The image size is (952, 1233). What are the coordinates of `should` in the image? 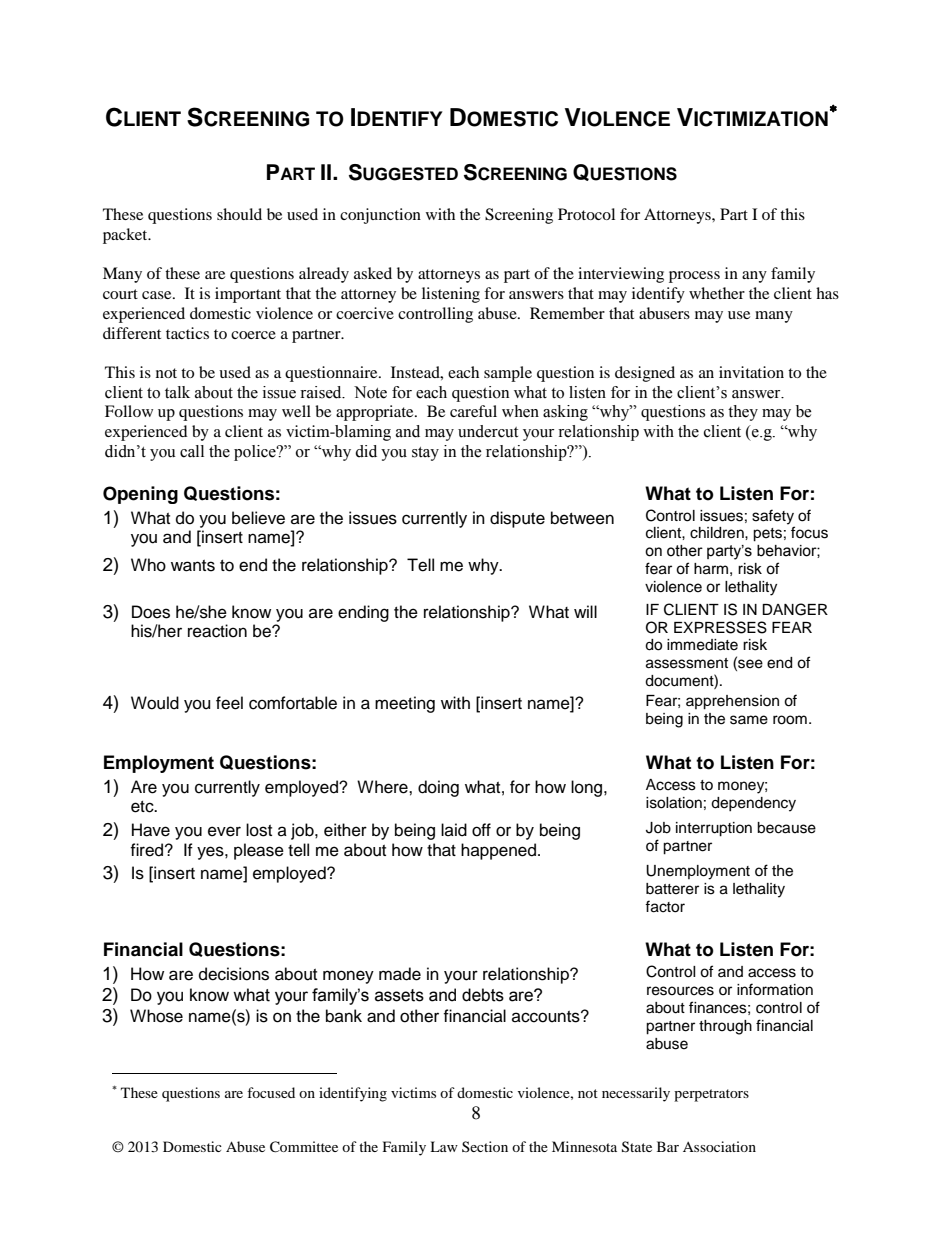 It's located at (239, 214).
